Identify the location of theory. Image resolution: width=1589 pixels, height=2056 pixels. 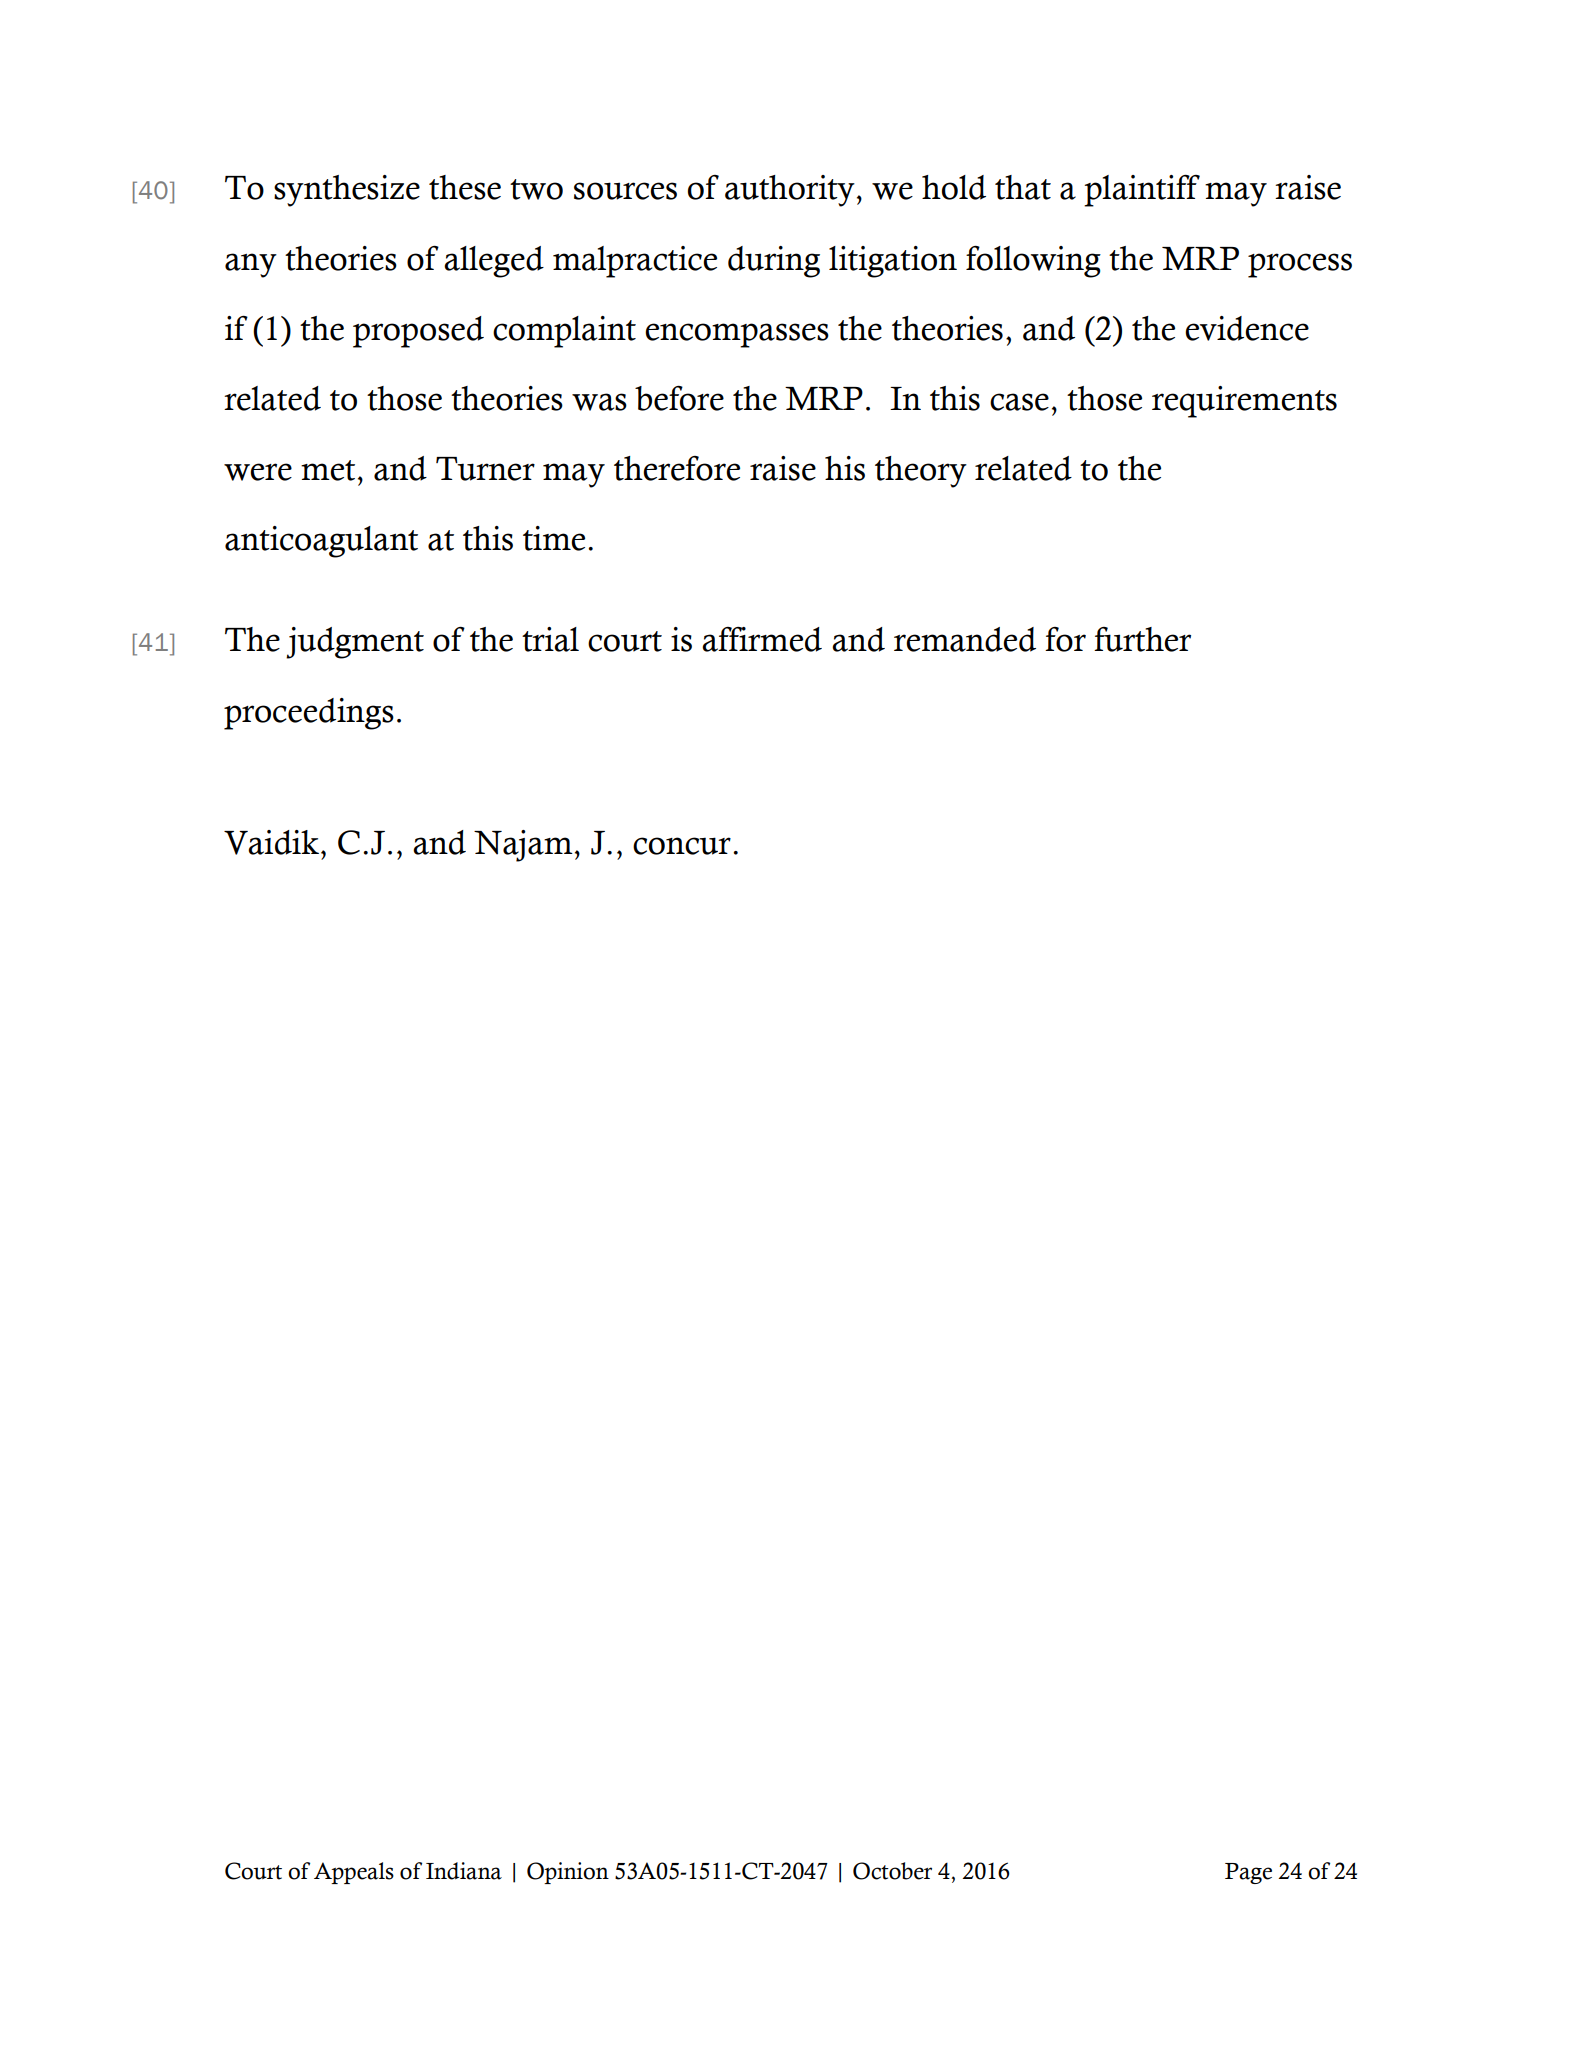
(921, 472).
